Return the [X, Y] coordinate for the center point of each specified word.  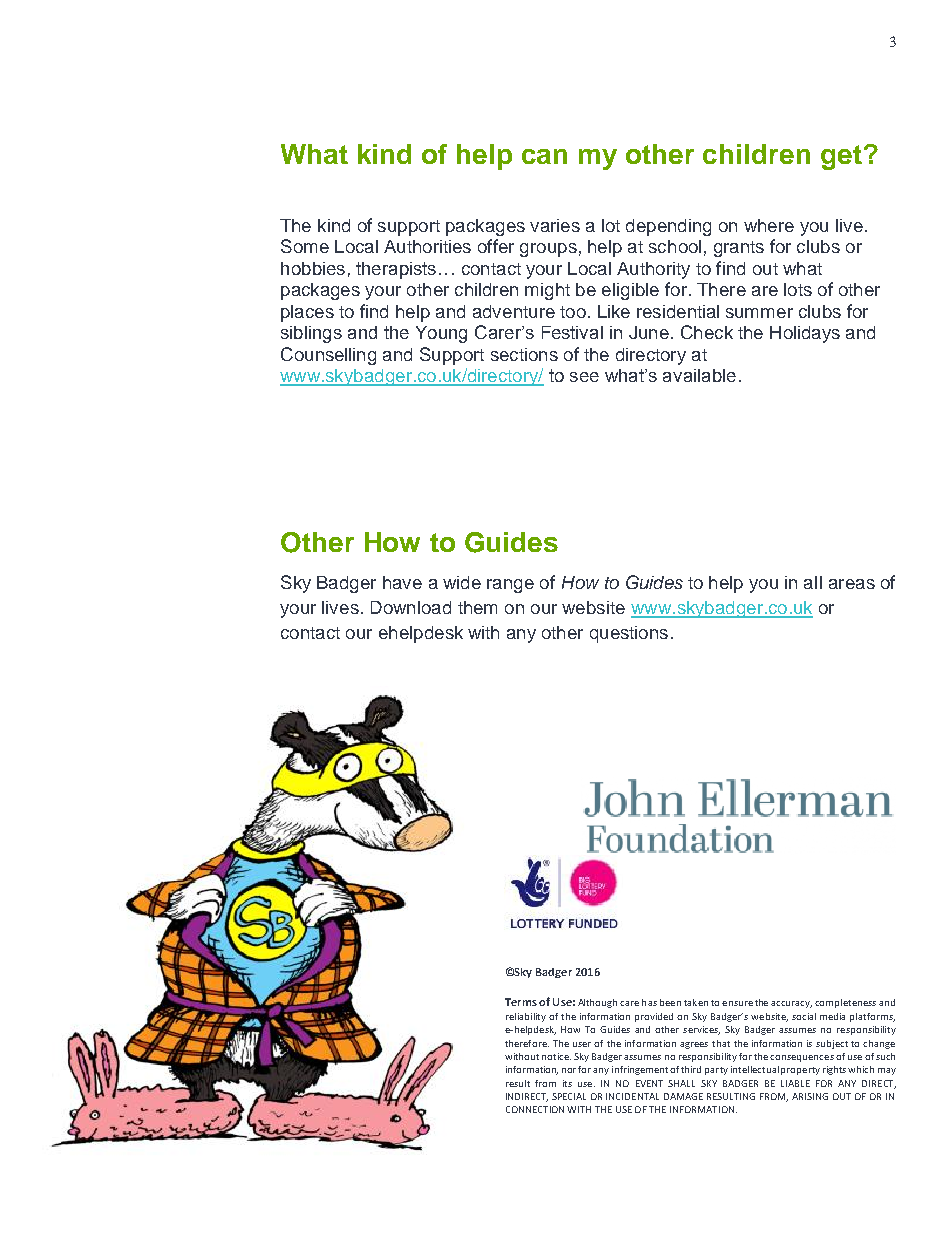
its [567, 1083]
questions [629, 634]
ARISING [810, 1096]
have [402, 582]
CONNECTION [535, 1109]
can [544, 156]
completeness [845, 1003]
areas [852, 584]
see [584, 377]
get [841, 157]
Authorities [427, 246]
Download [411, 607]
